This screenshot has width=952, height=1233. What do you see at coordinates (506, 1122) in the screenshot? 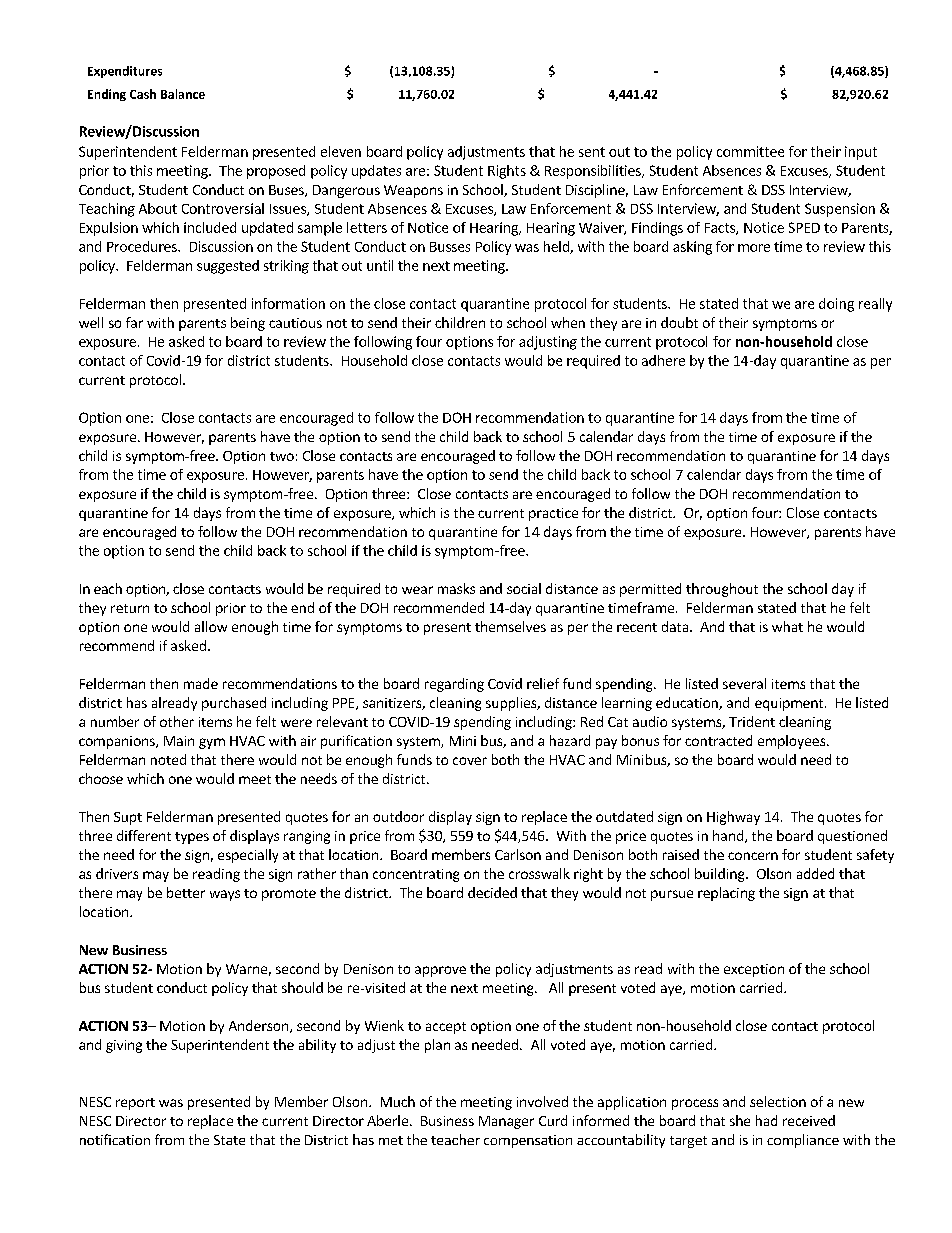
I see `Manager` at bounding box center [506, 1122].
